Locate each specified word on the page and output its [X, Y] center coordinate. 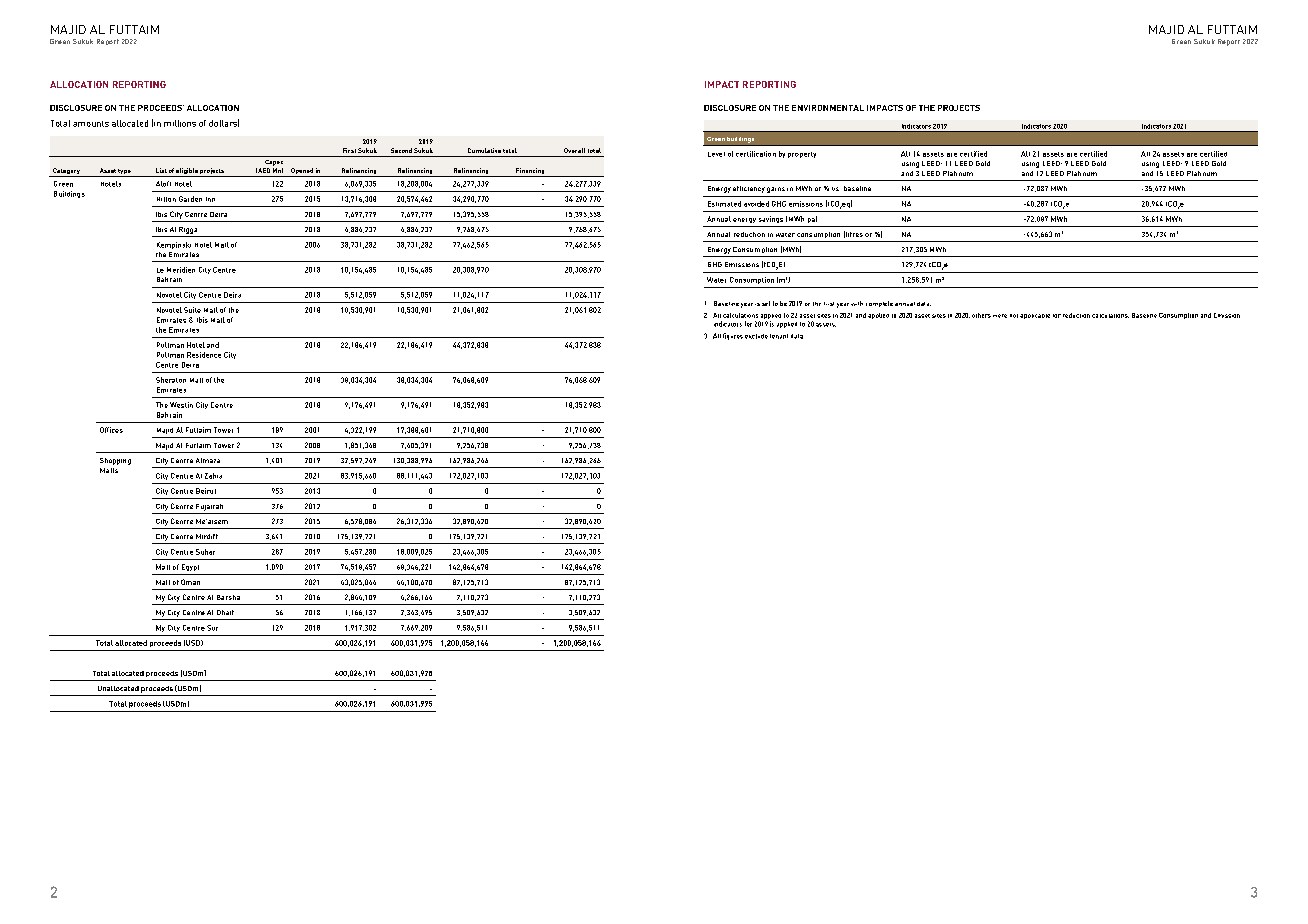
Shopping [115, 461]
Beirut [206, 491]
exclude [756, 336]
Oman [190, 582]
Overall [574, 150]
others [981, 315]
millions [180, 123]
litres [853, 234]
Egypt [190, 567]
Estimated [724, 204]
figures [733, 336]
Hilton [166, 199]
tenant [779, 336]
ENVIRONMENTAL [828, 108]
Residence [204, 355]
